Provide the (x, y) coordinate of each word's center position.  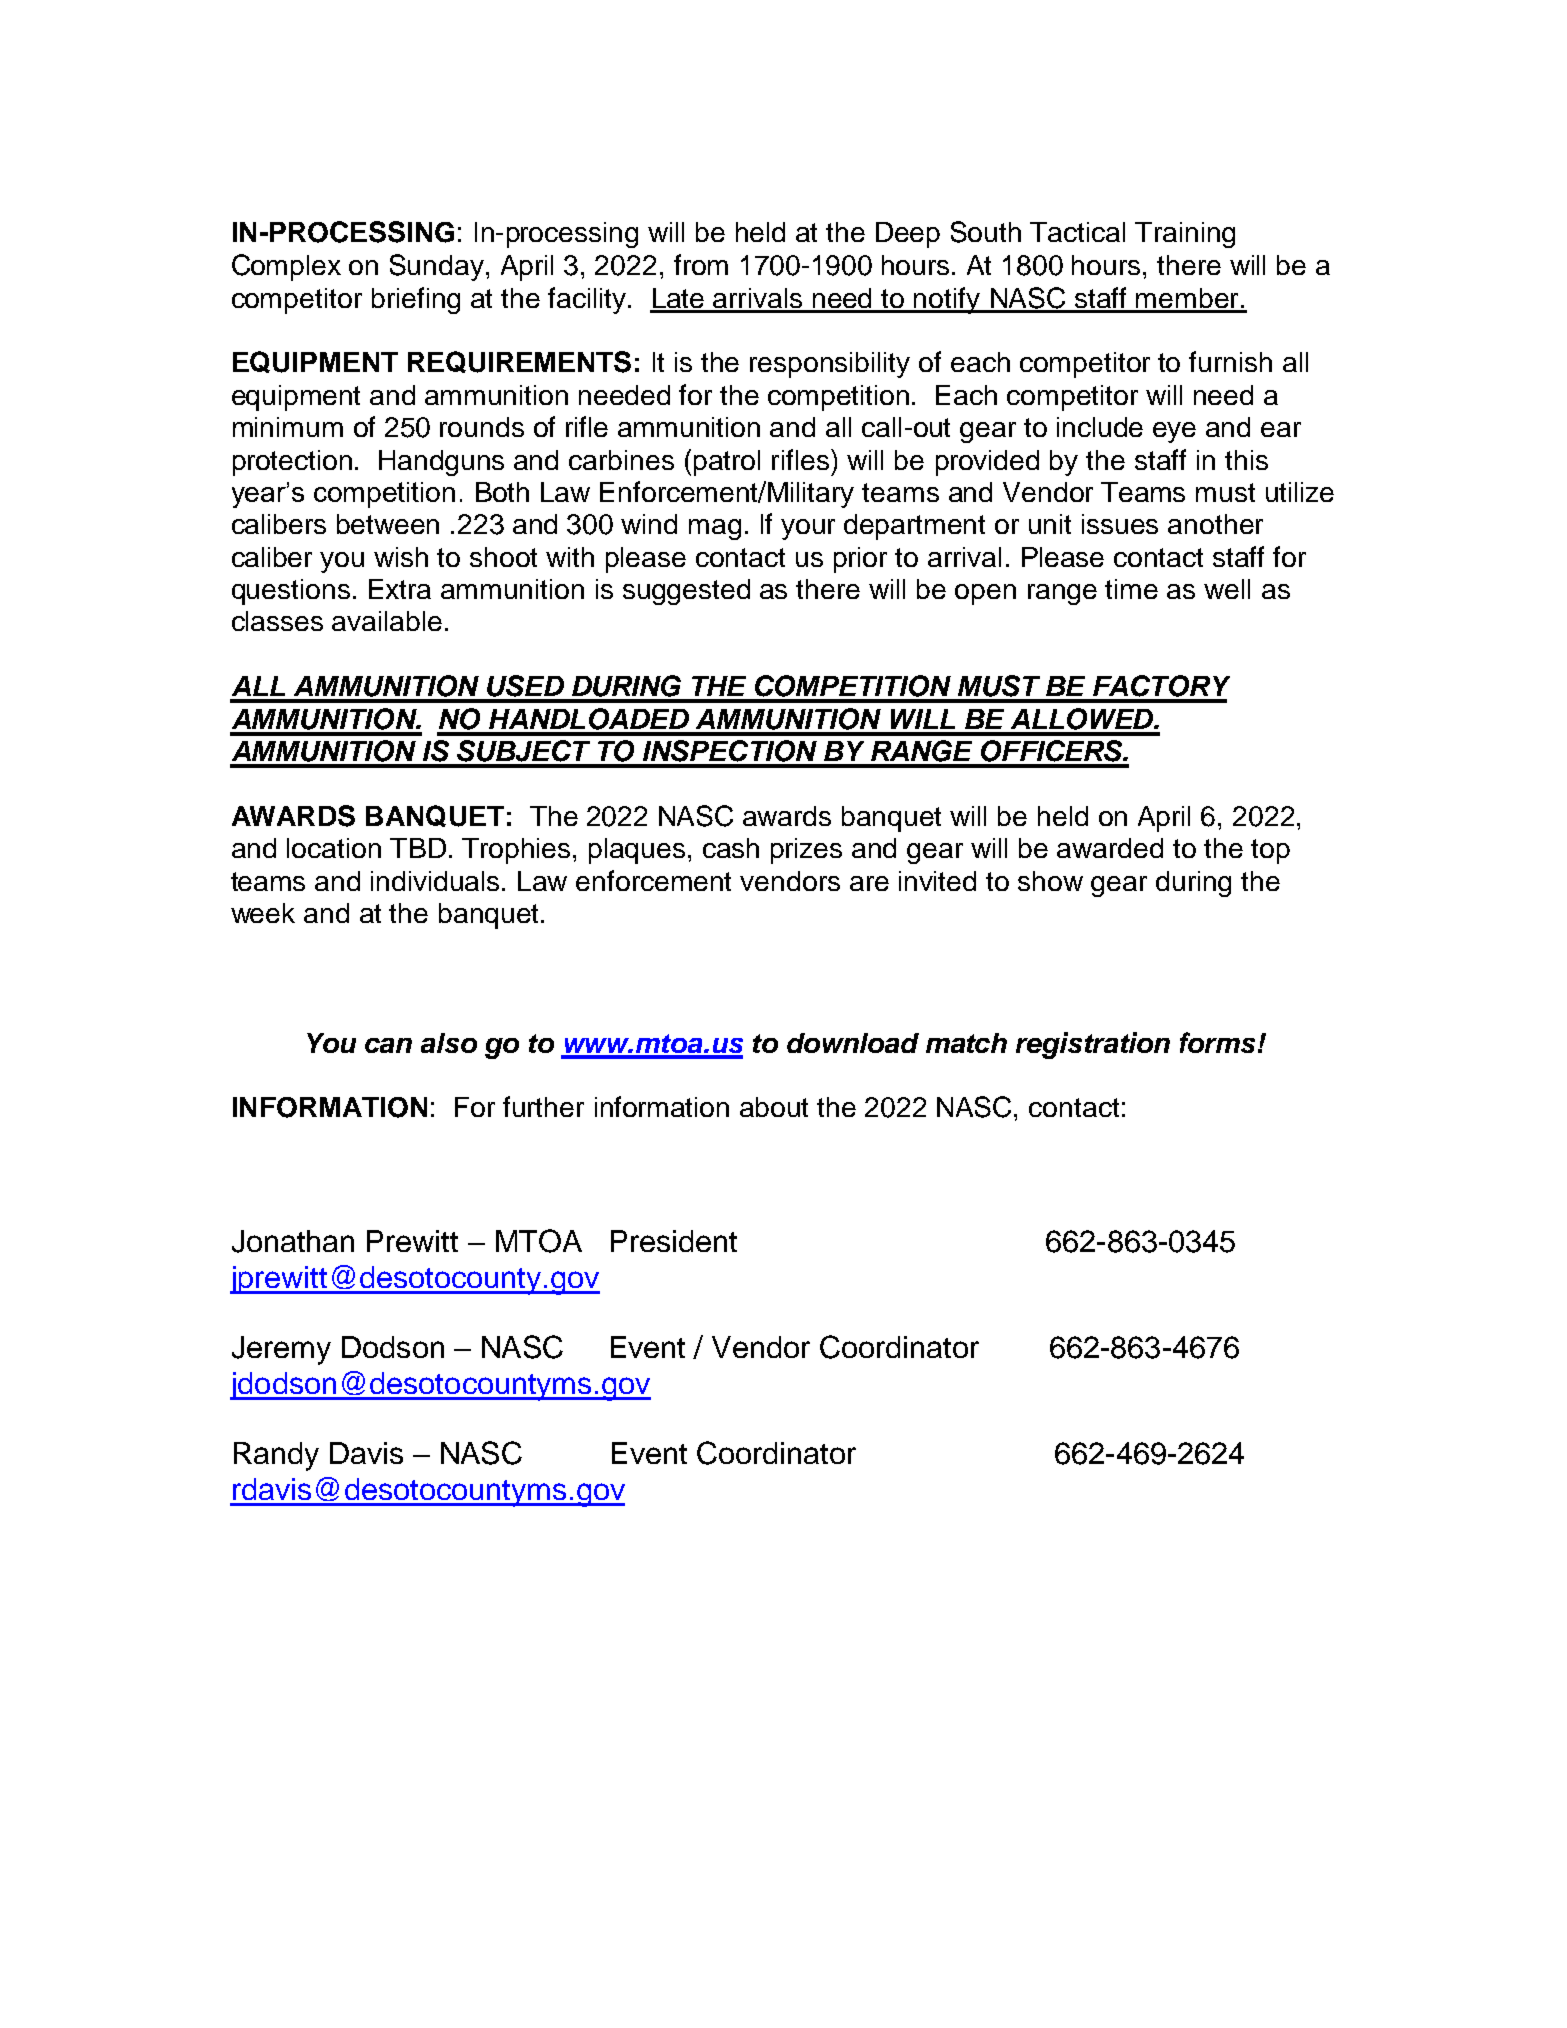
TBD (418, 848)
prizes (806, 851)
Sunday (437, 267)
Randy (276, 1456)
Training (1185, 235)
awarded (1110, 848)
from (701, 264)
